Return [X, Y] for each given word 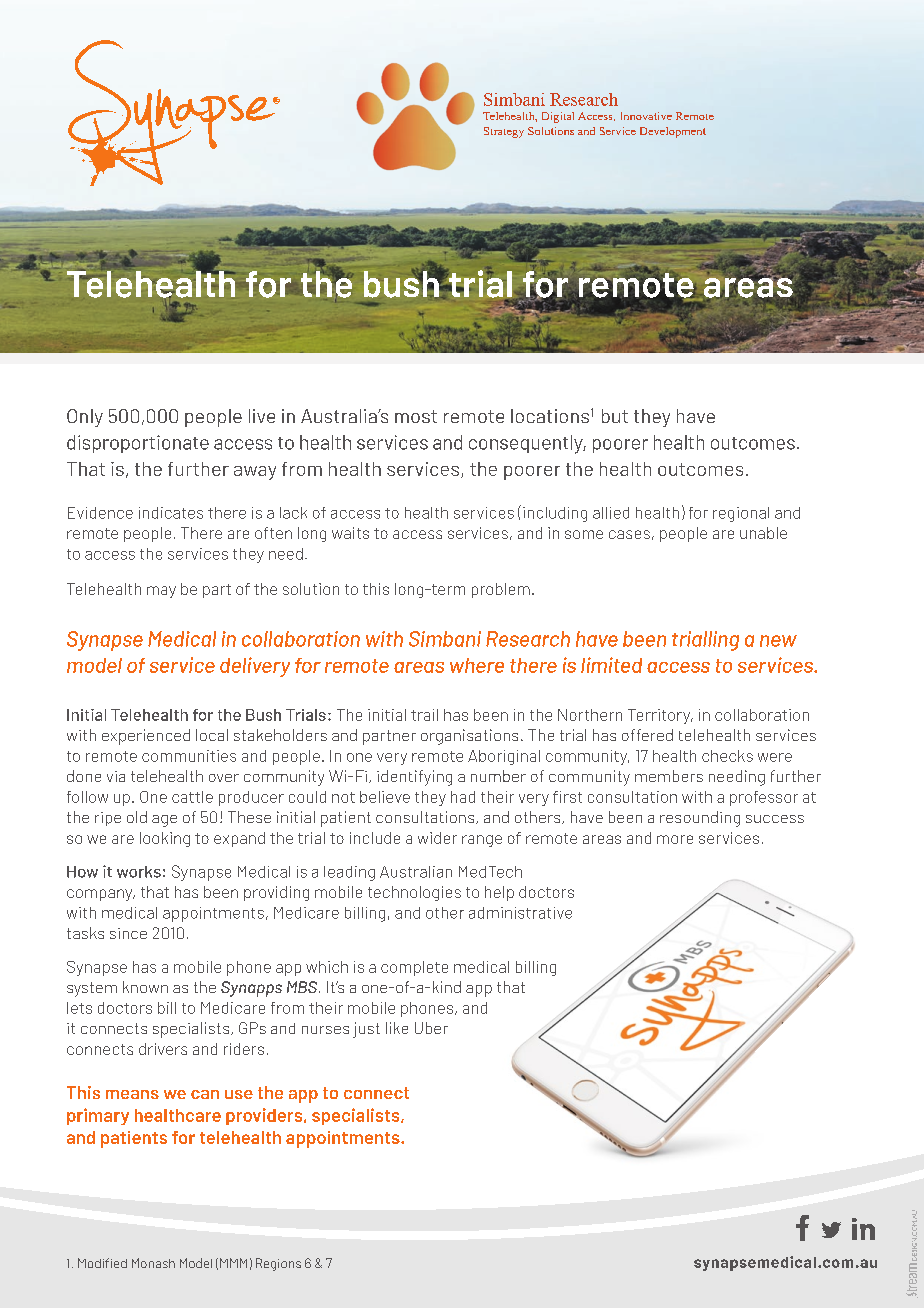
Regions [278, 1264]
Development [673, 132]
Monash [153, 1263]
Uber [431, 1028]
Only [85, 418]
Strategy [504, 132]
